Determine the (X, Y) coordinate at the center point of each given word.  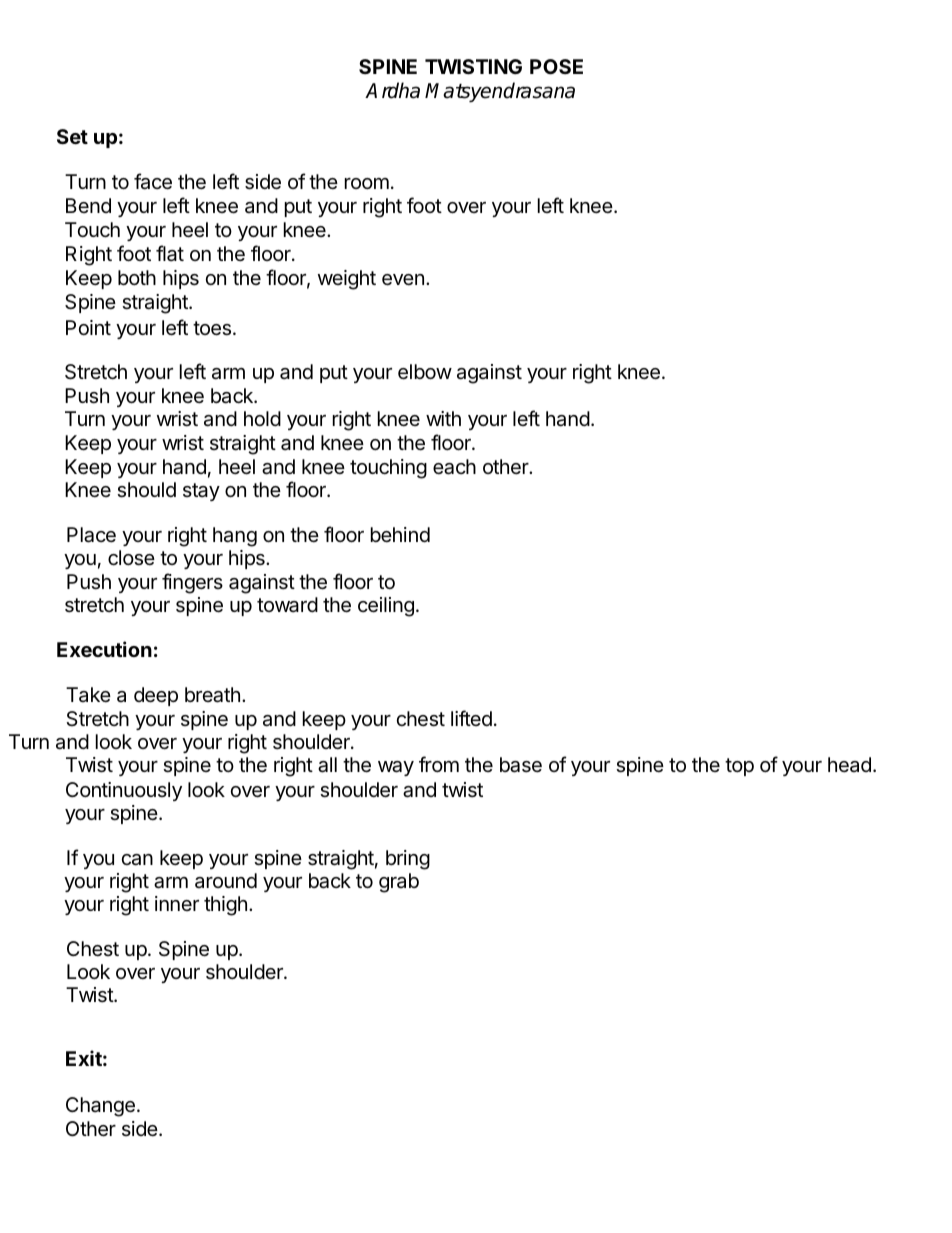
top (739, 767)
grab (399, 883)
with (443, 418)
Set (72, 136)
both (137, 277)
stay (201, 492)
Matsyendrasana (500, 92)
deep (156, 696)
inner (177, 903)
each (454, 467)
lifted (471, 718)
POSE (556, 66)
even (403, 280)
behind (400, 534)
